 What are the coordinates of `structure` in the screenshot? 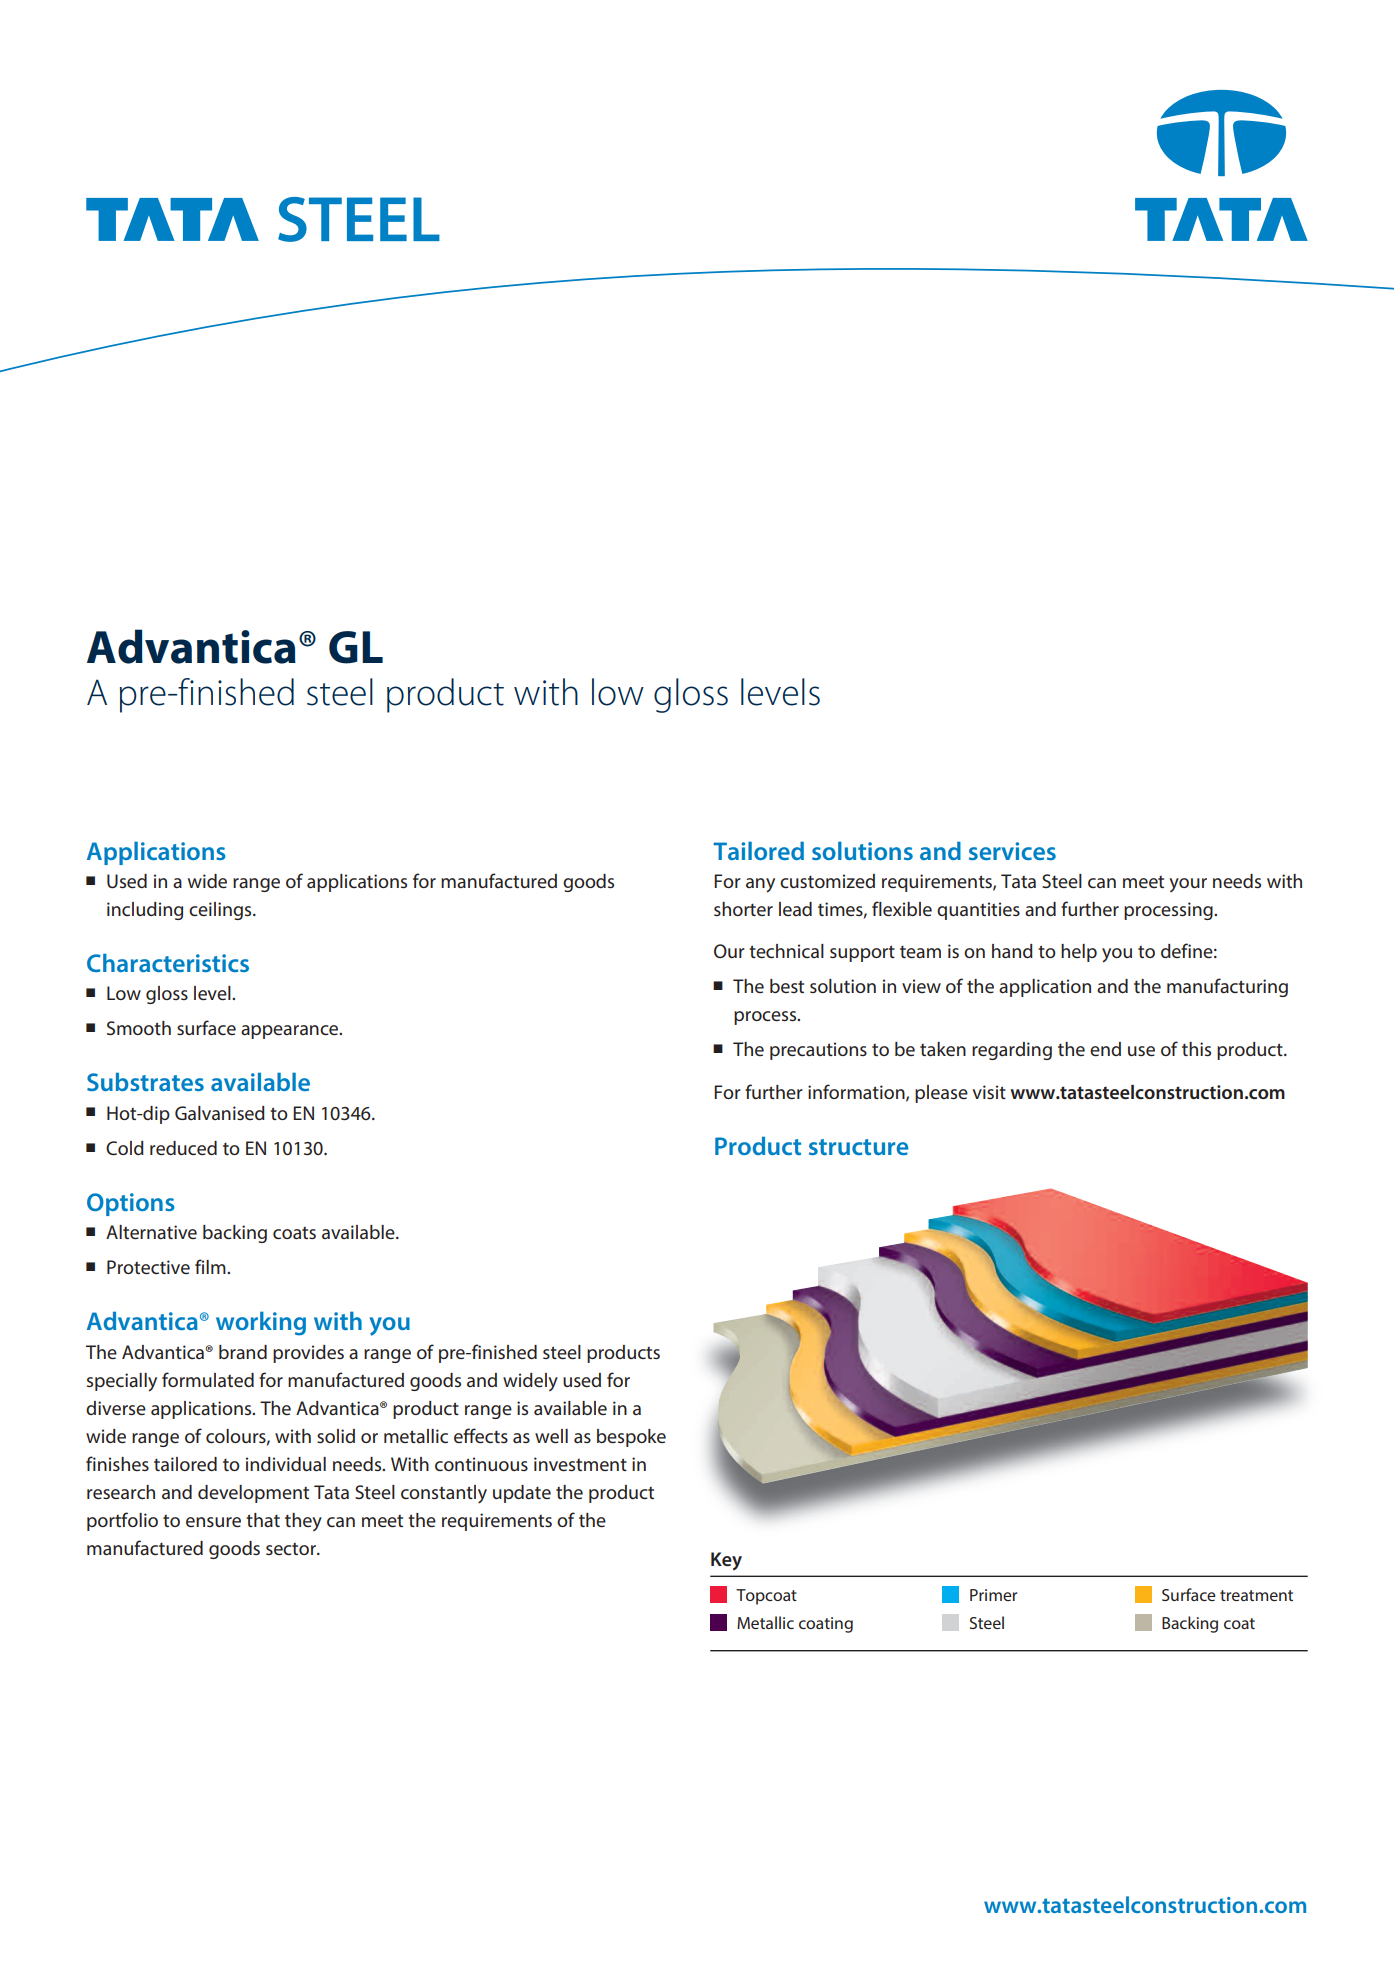 It's located at (858, 1147).
